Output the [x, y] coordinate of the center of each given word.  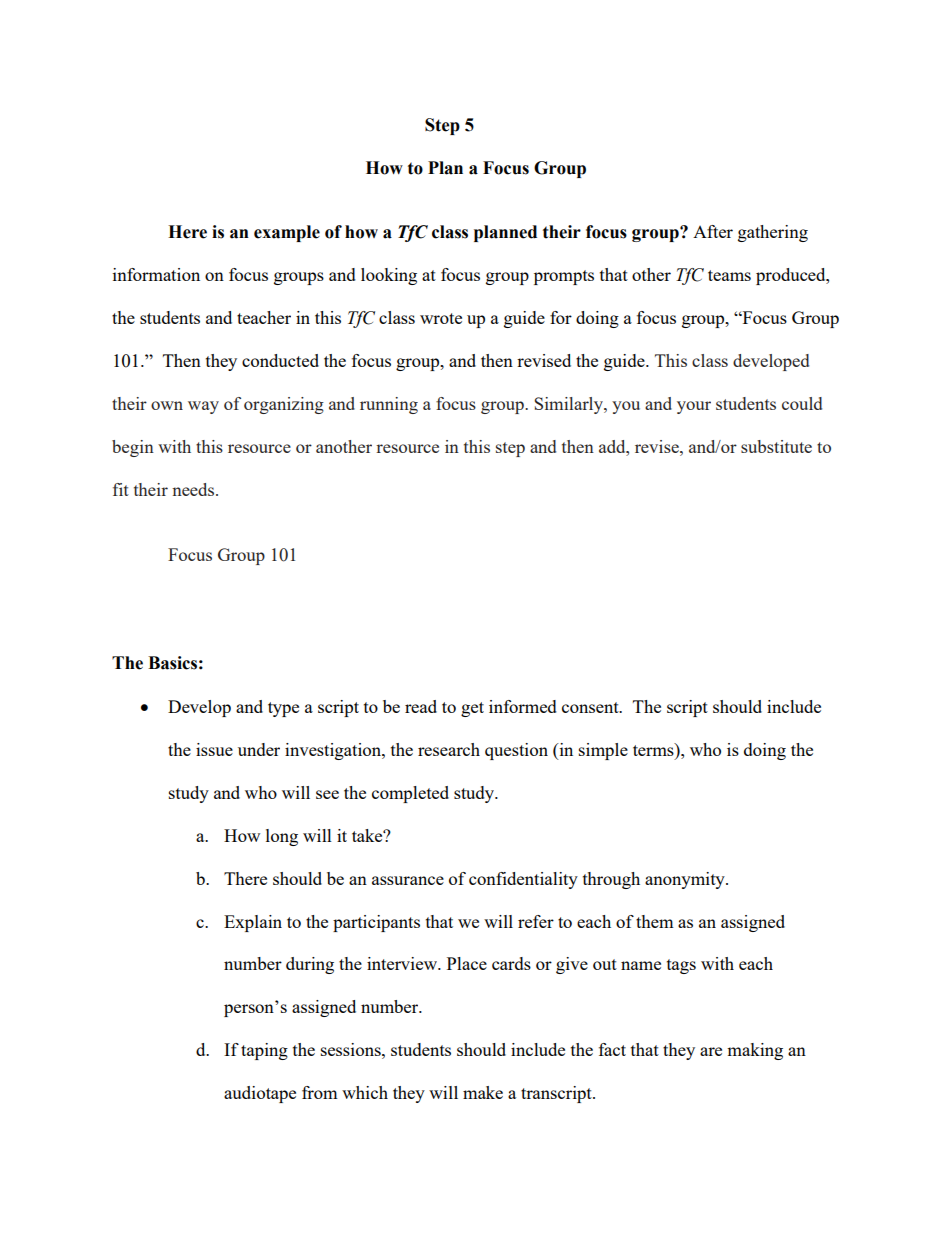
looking [389, 276]
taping [264, 1051]
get [472, 709]
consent [591, 707]
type [283, 709]
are [711, 1051]
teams [729, 275]
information [156, 274]
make [483, 1092]
